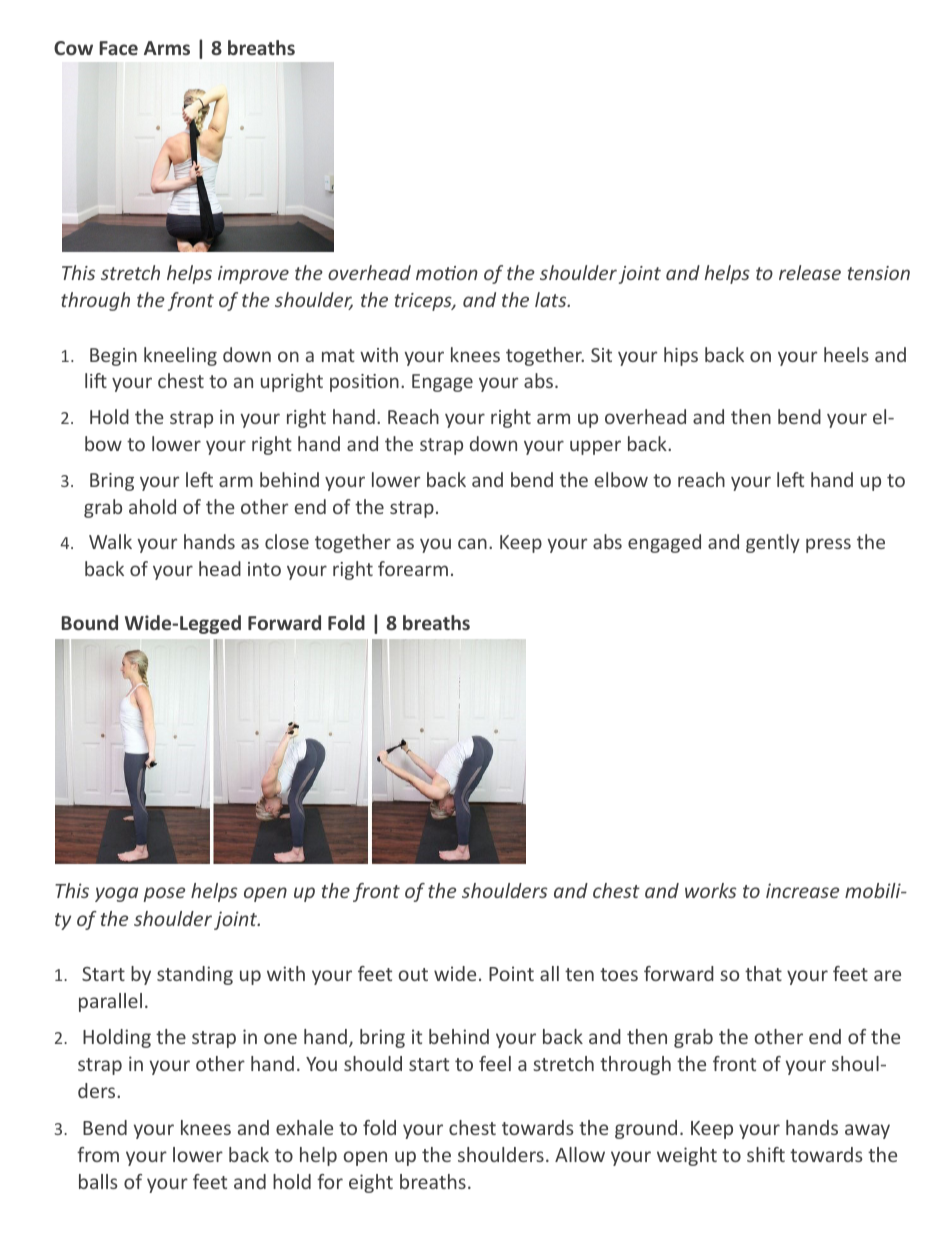  Describe the element at coordinates (89, 622) in the document. I see `Bound` at that location.
